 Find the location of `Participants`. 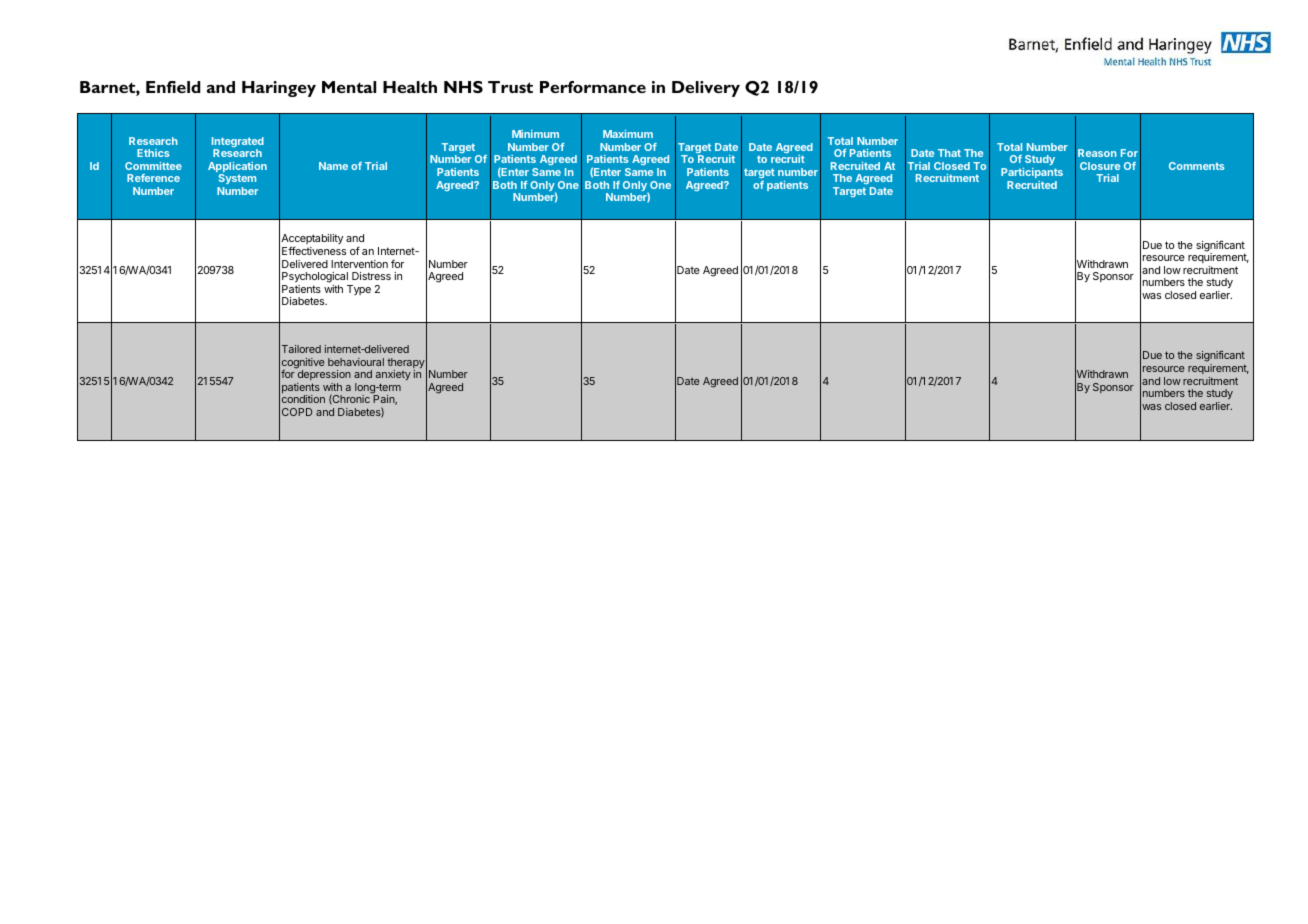

Participants is located at coordinates (1032, 173).
